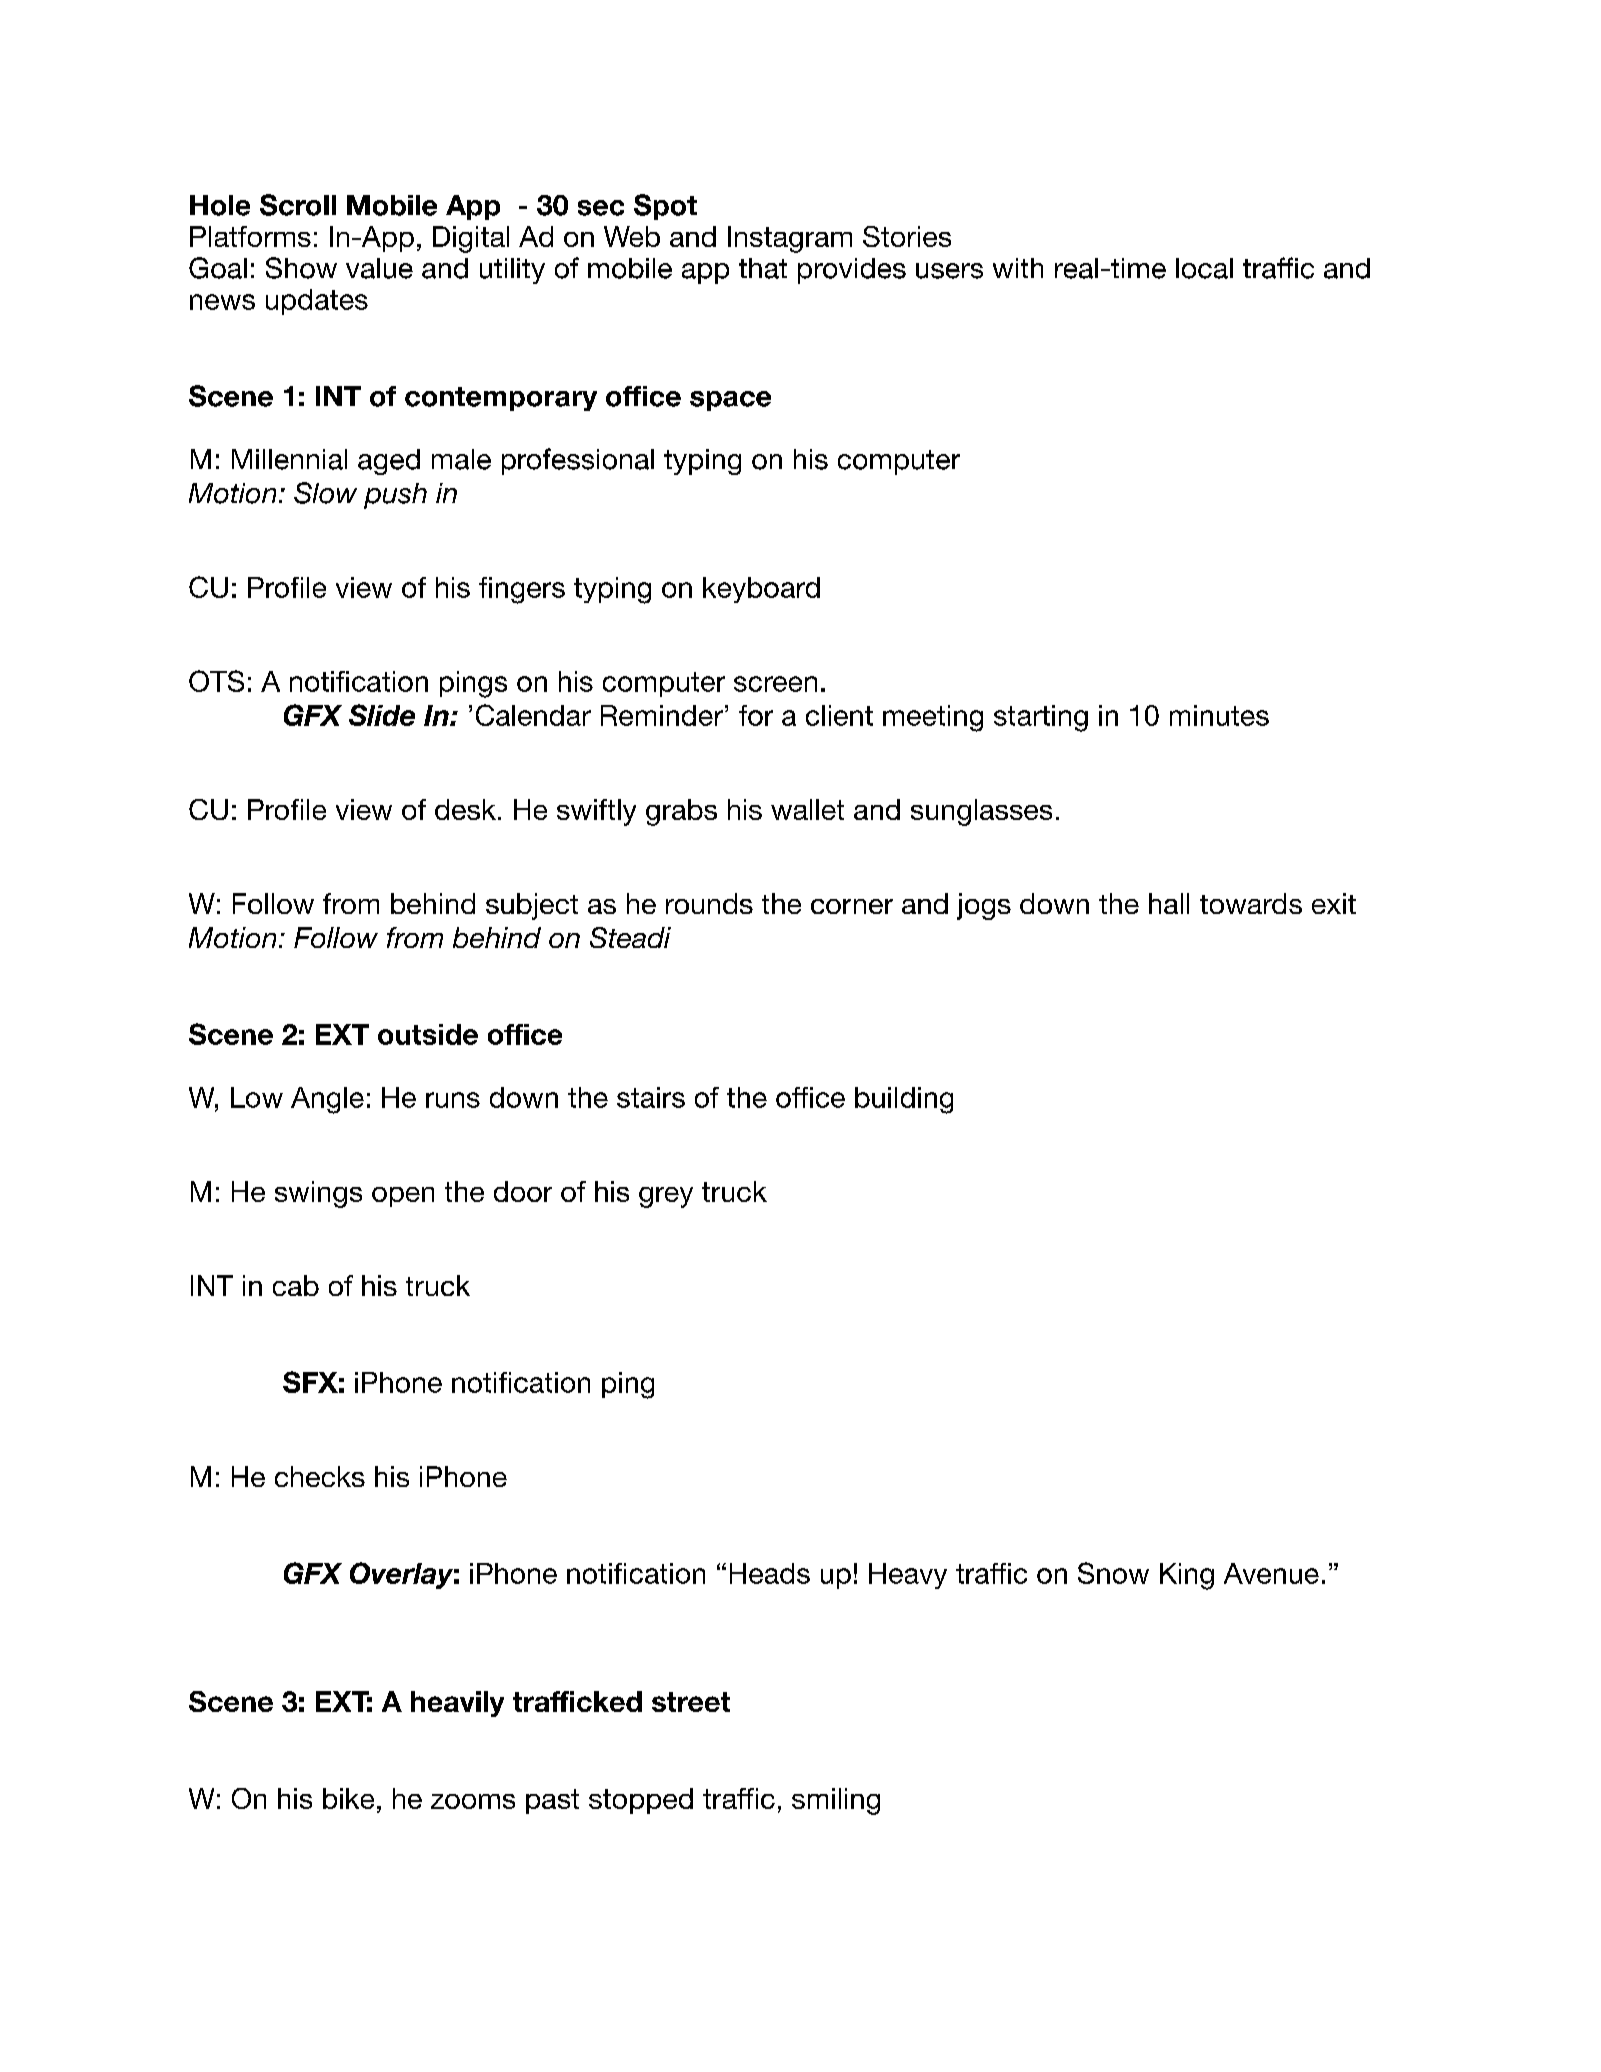  Describe the element at coordinates (320, 1476) in the image. I see `checks` at that location.
